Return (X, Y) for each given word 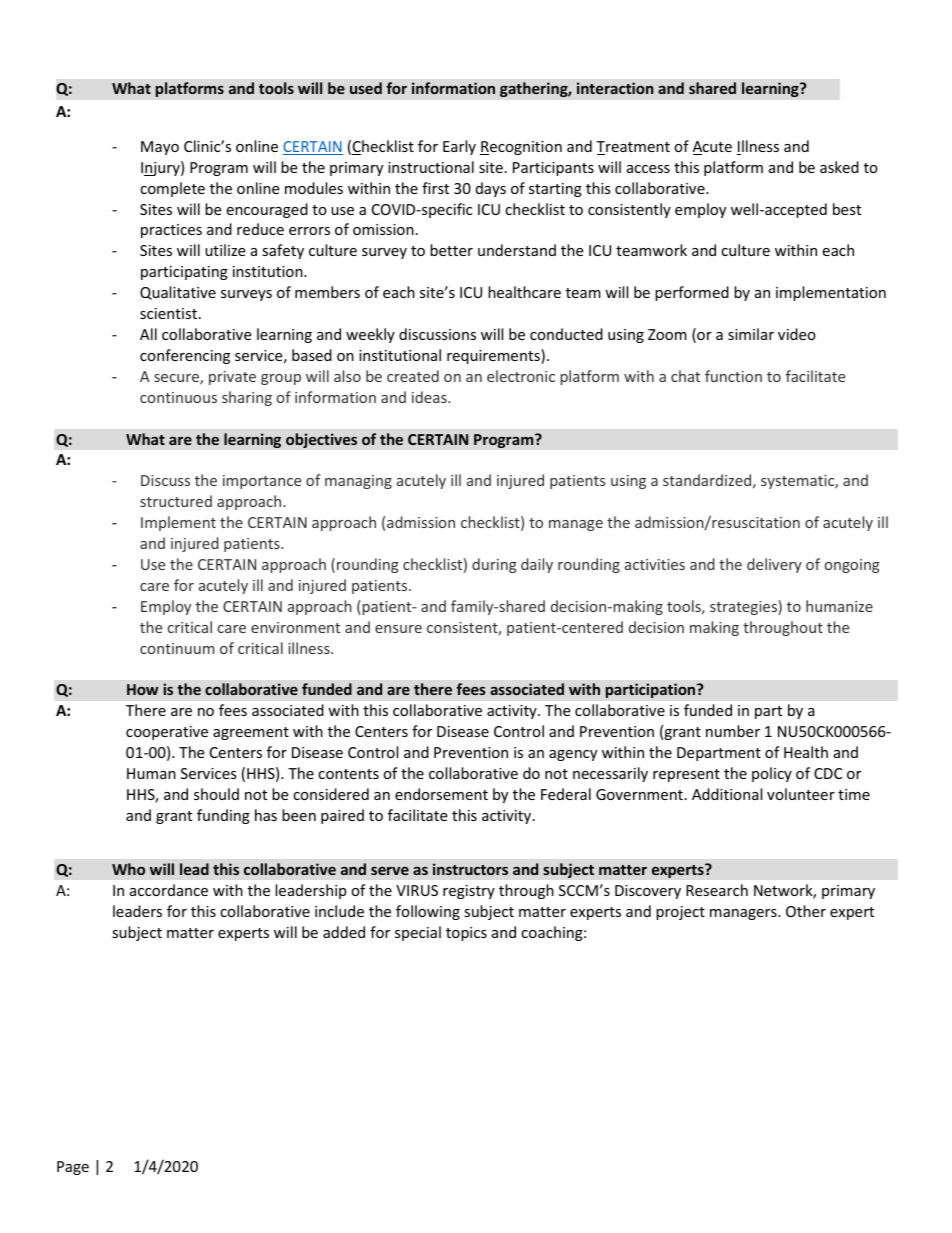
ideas (430, 397)
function (733, 376)
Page (73, 1168)
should (216, 794)
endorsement (441, 794)
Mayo (160, 148)
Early (459, 147)
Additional (727, 794)
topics (466, 934)
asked (839, 167)
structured (176, 501)
